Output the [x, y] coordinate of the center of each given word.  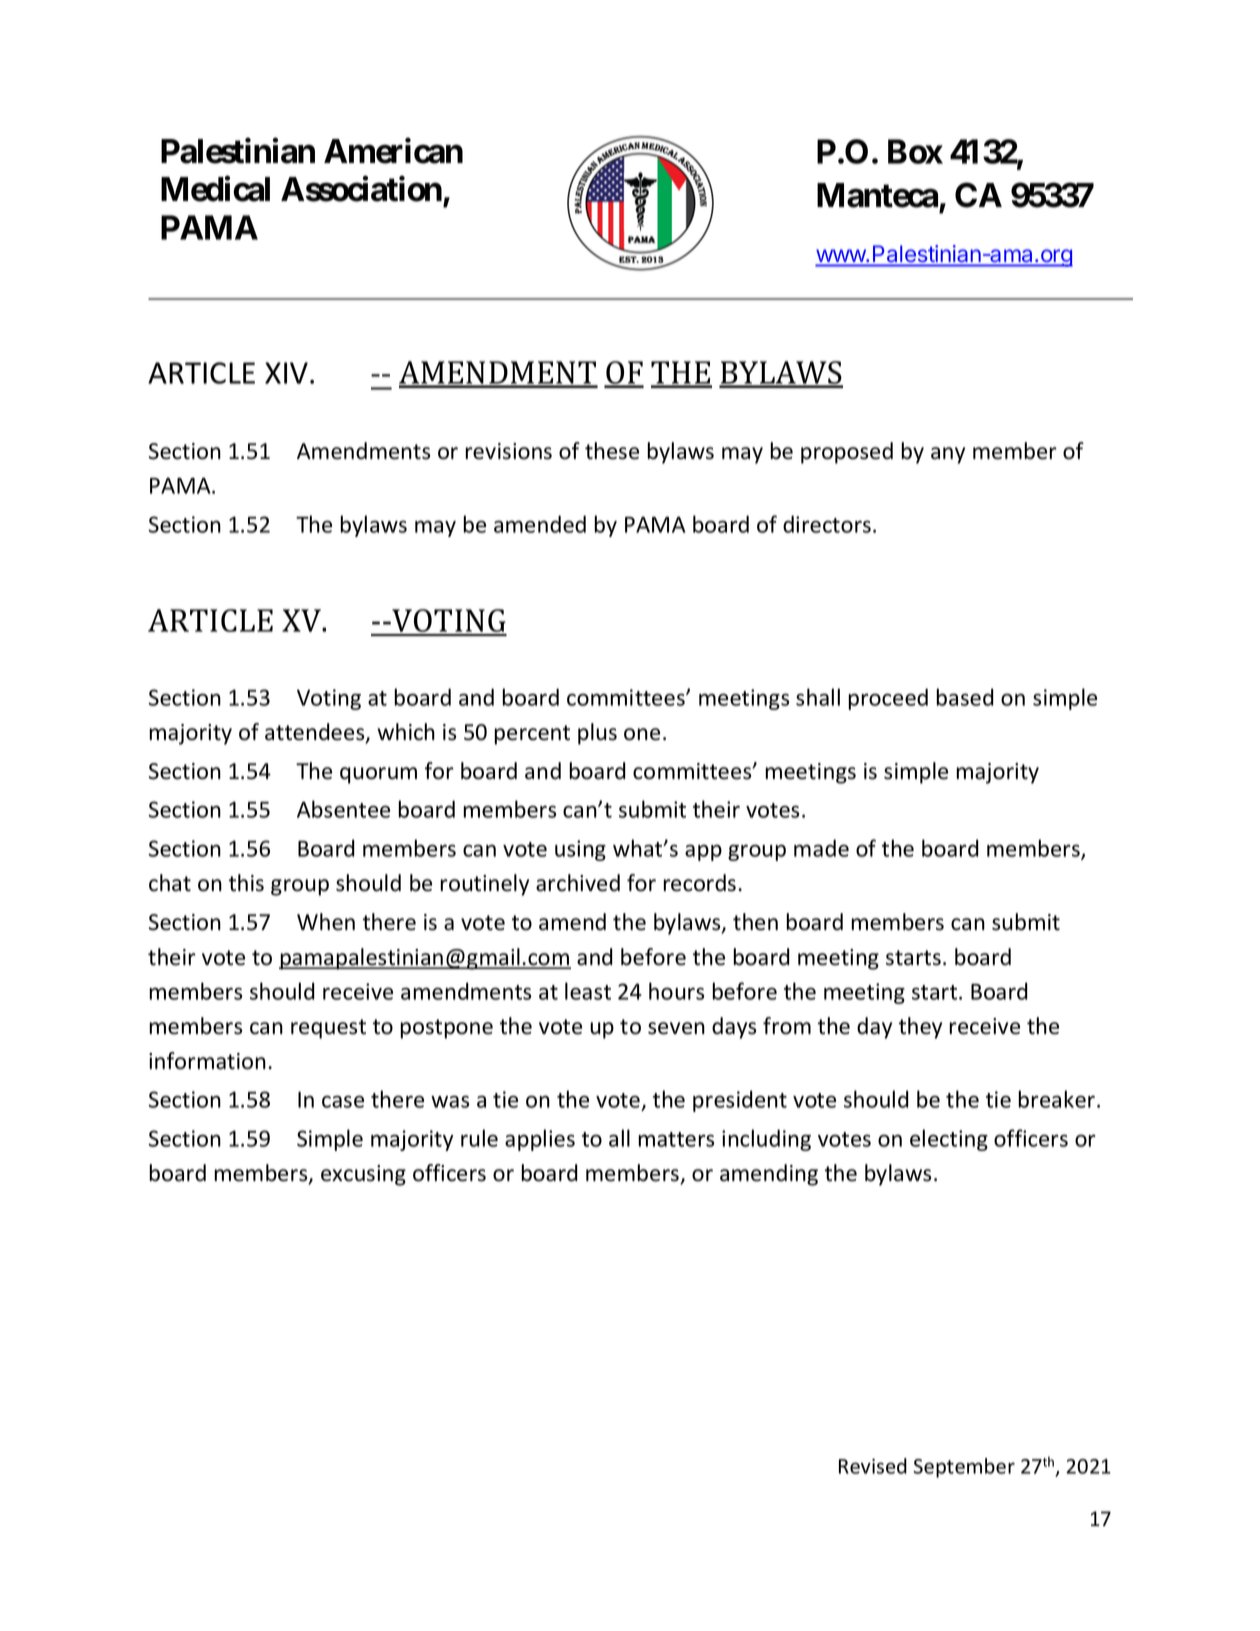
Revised [873, 1466]
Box [915, 151]
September [964, 1468]
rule [479, 1138]
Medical [215, 189]
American [393, 151]
